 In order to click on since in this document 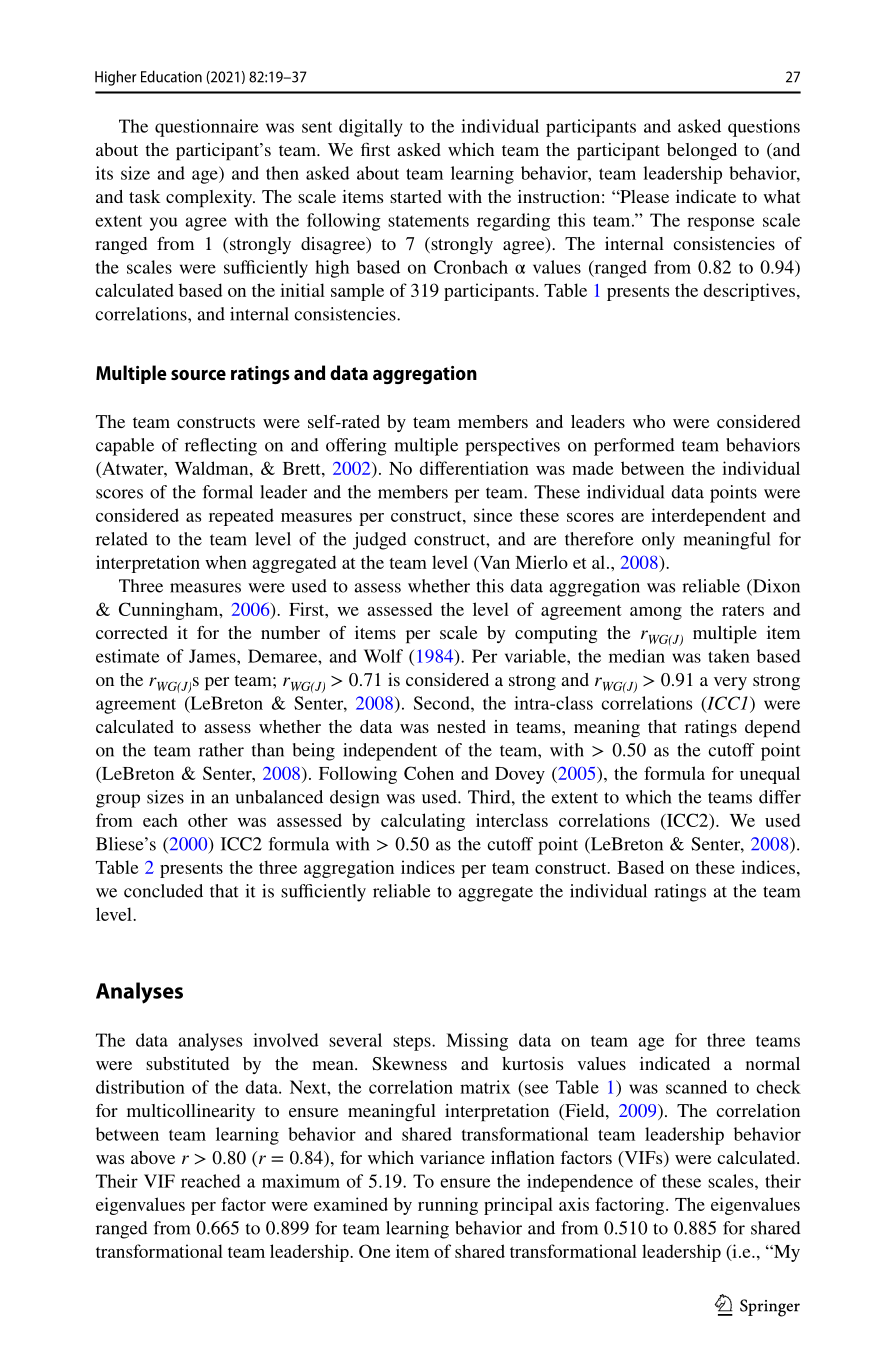, I will do `click(493, 515)`.
